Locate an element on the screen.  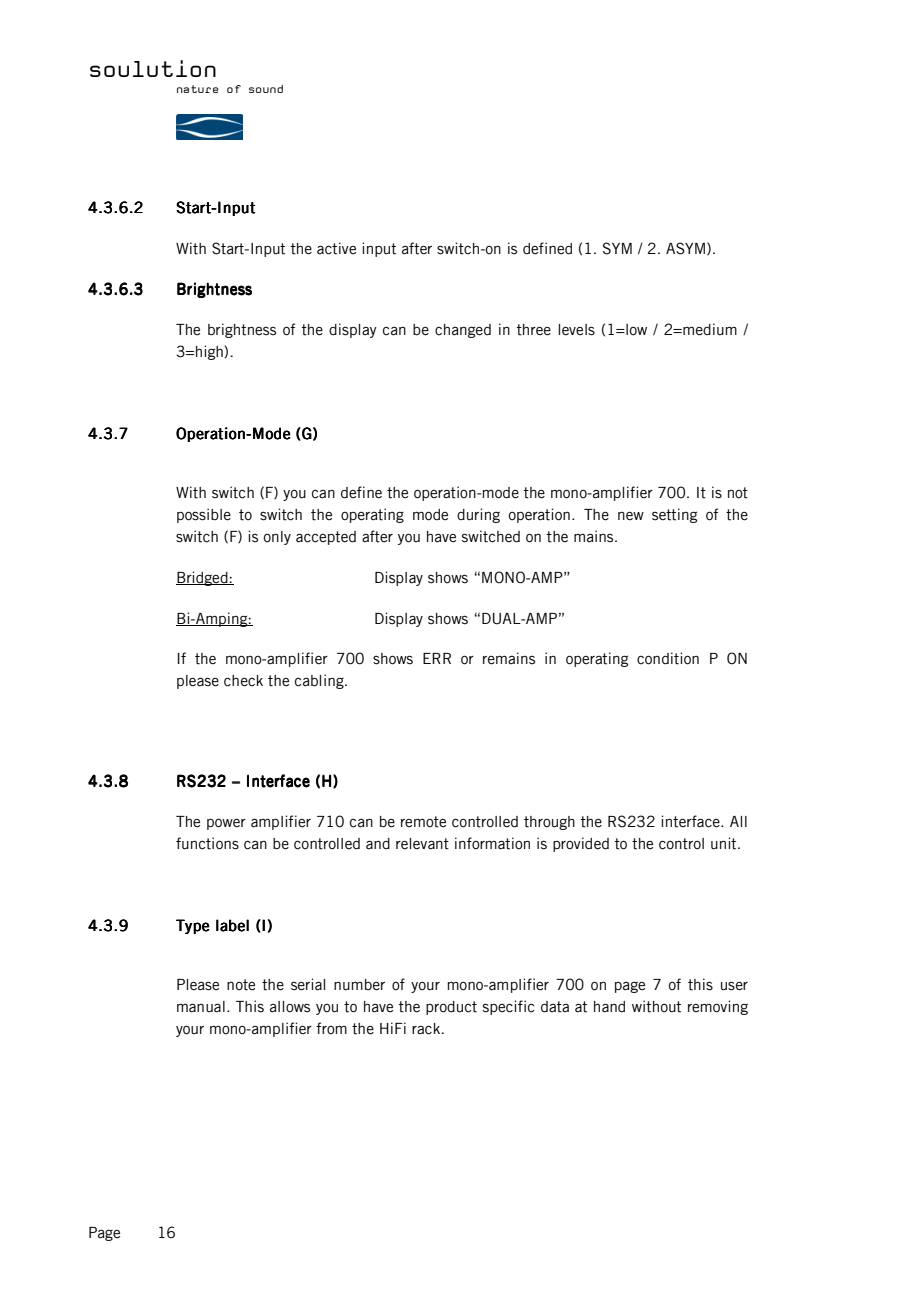
during is located at coordinates (478, 515).
